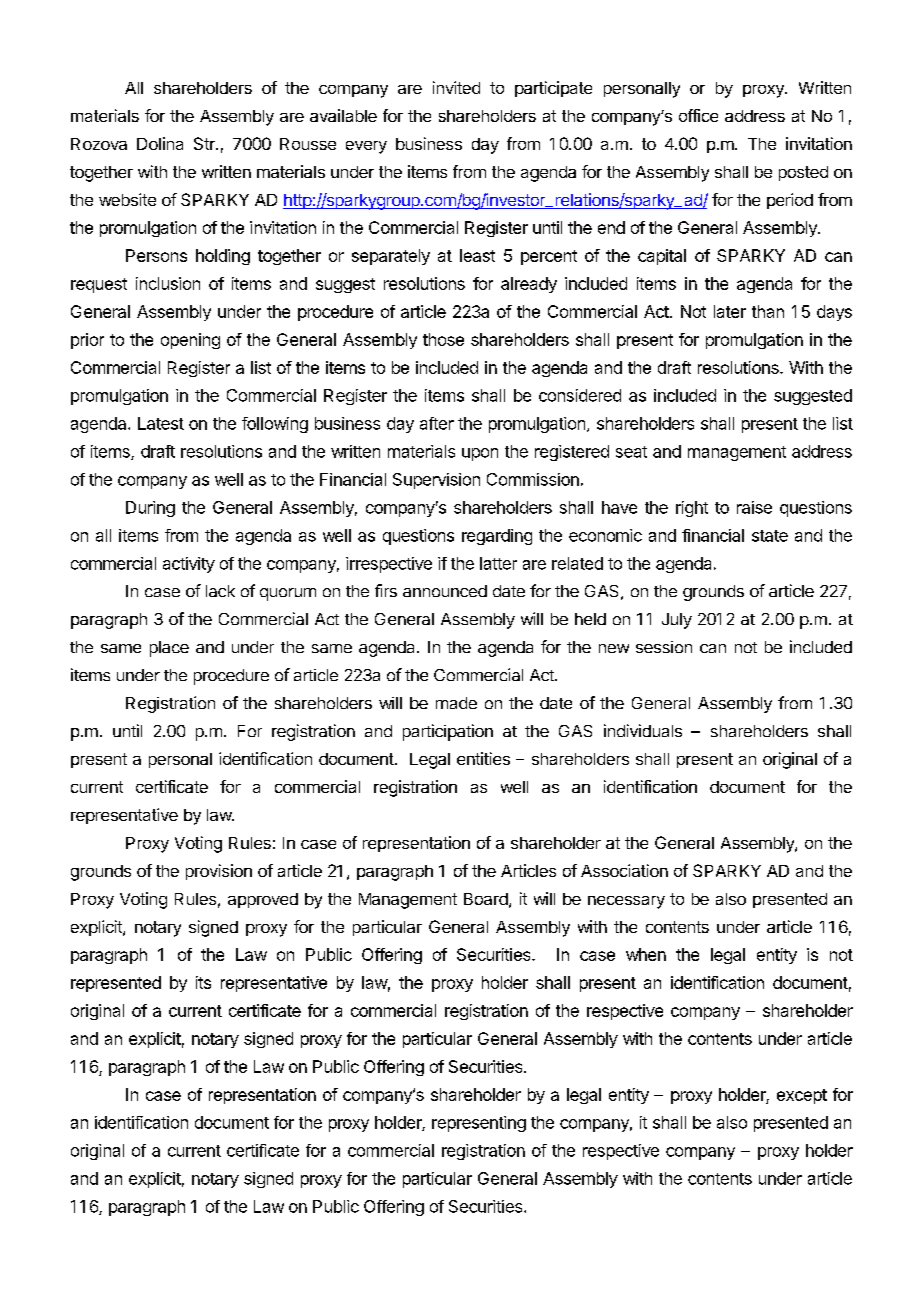  What do you see at coordinates (169, 649) in the screenshot?
I see `place` at bounding box center [169, 649].
